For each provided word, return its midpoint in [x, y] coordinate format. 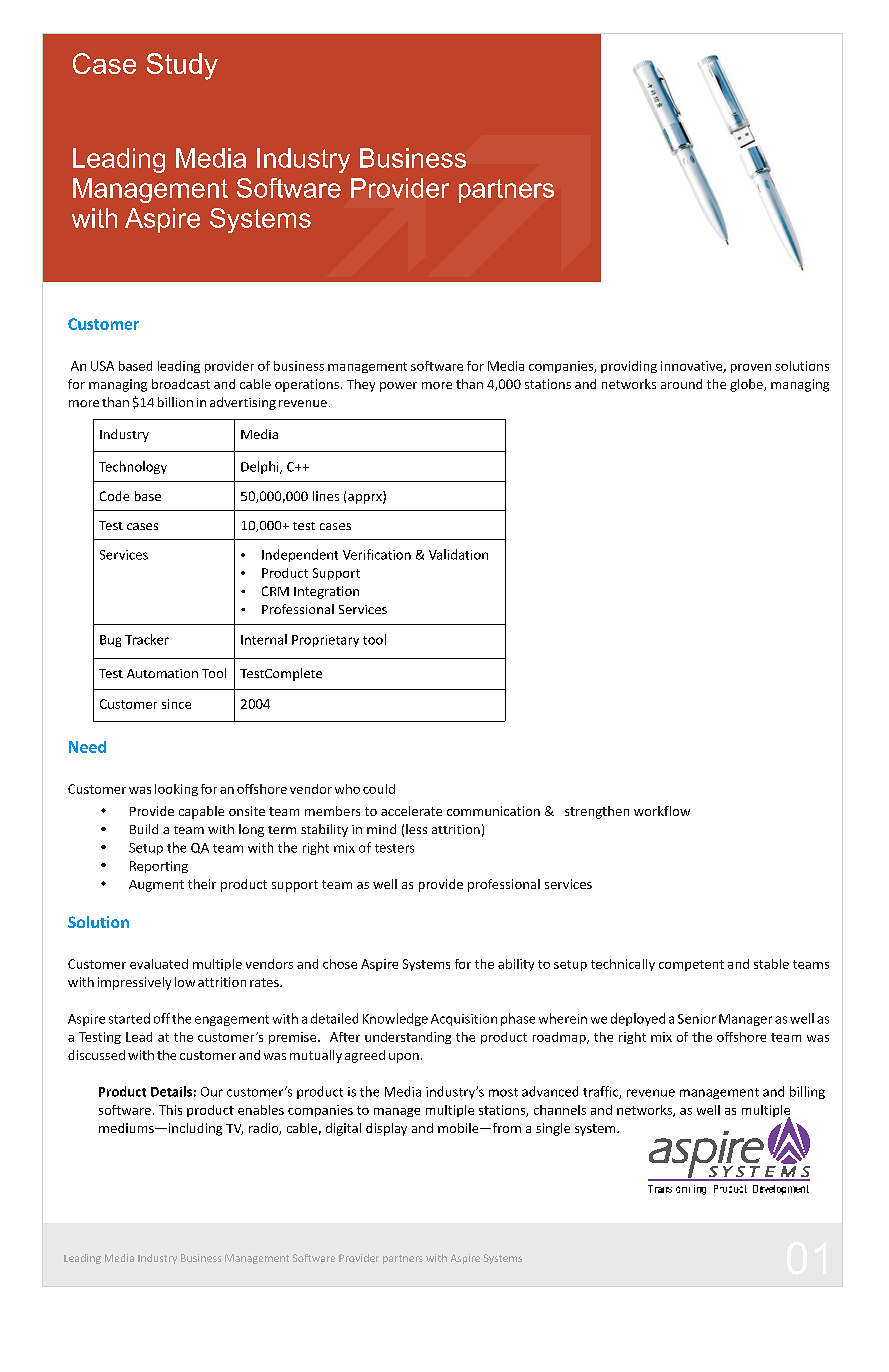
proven [751, 368]
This [170, 1110]
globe [747, 385]
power [398, 387]
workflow [662, 811]
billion [175, 402]
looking [176, 790]
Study [182, 66]
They [361, 385]
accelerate [411, 811]
